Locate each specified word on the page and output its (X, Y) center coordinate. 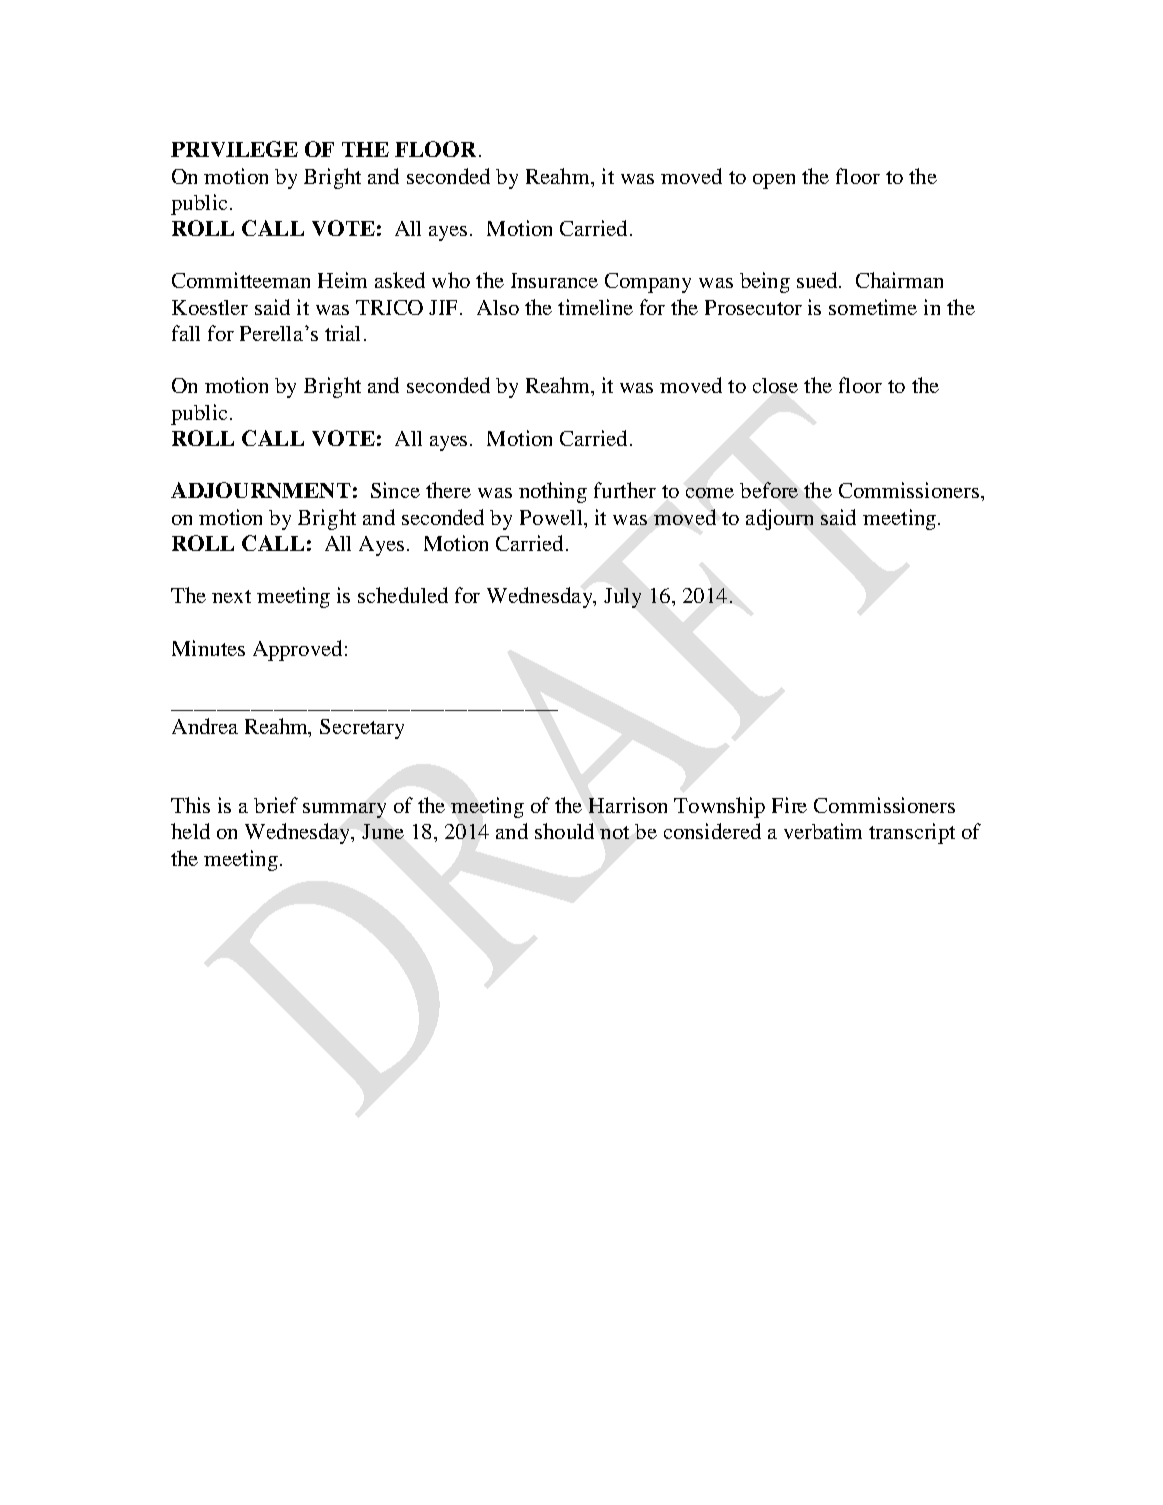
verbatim (823, 831)
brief (276, 805)
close (775, 385)
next (231, 596)
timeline (595, 307)
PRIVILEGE (234, 149)
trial (342, 333)
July (622, 598)
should (564, 831)
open (774, 181)
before (769, 490)
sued (818, 280)
